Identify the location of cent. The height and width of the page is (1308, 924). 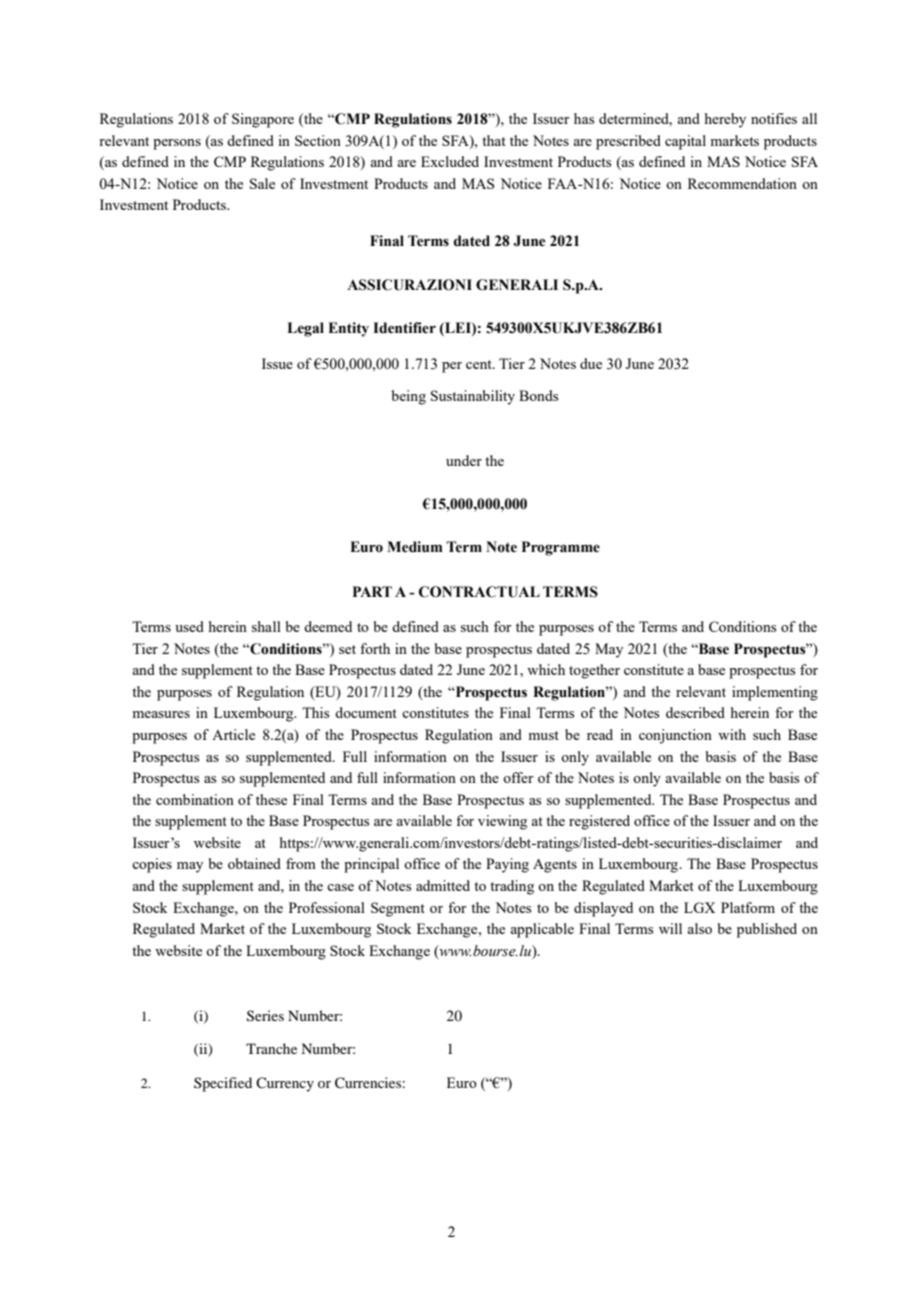
(480, 364).
